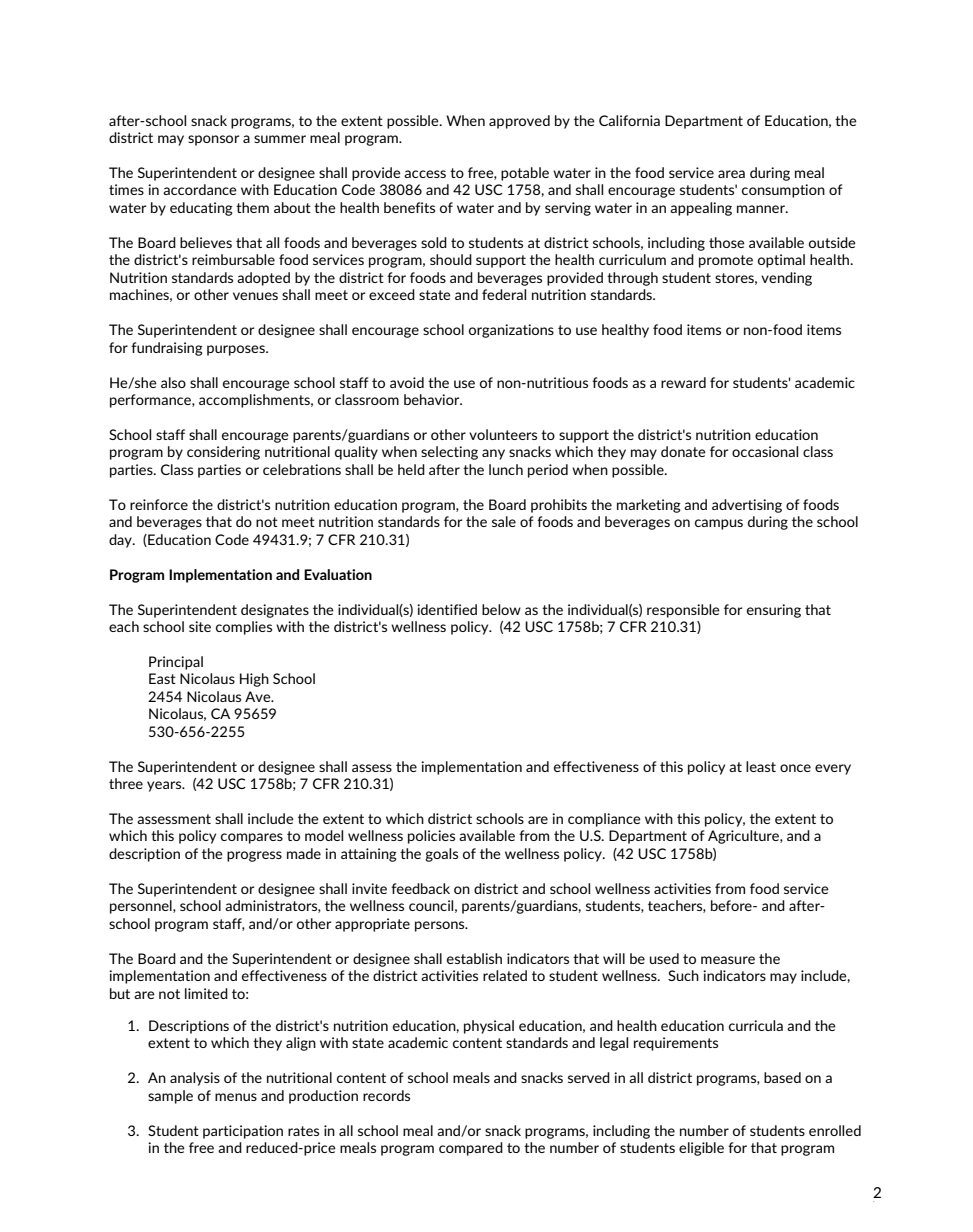 The image size is (973, 1232). I want to click on Ave, so click(259, 696).
